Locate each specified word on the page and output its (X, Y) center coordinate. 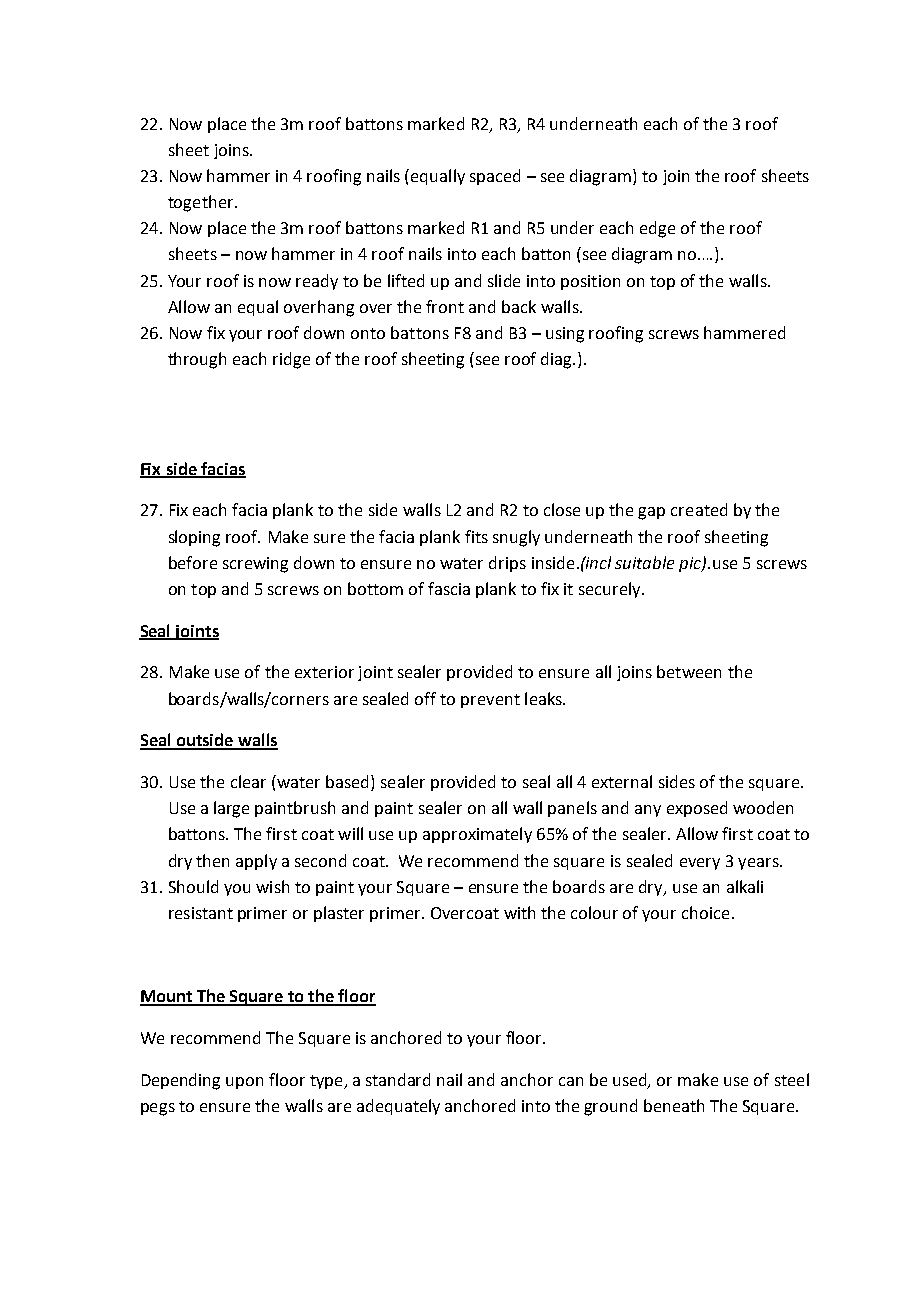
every (700, 864)
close (562, 509)
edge (657, 229)
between (689, 671)
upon (244, 1083)
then (212, 860)
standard (398, 1079)
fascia (449, 588)
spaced (495, 177)
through (197, 360)
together (202, 203)
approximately (477, 835)
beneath (674, 1105)
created (699, 509)
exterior (324, 672)
